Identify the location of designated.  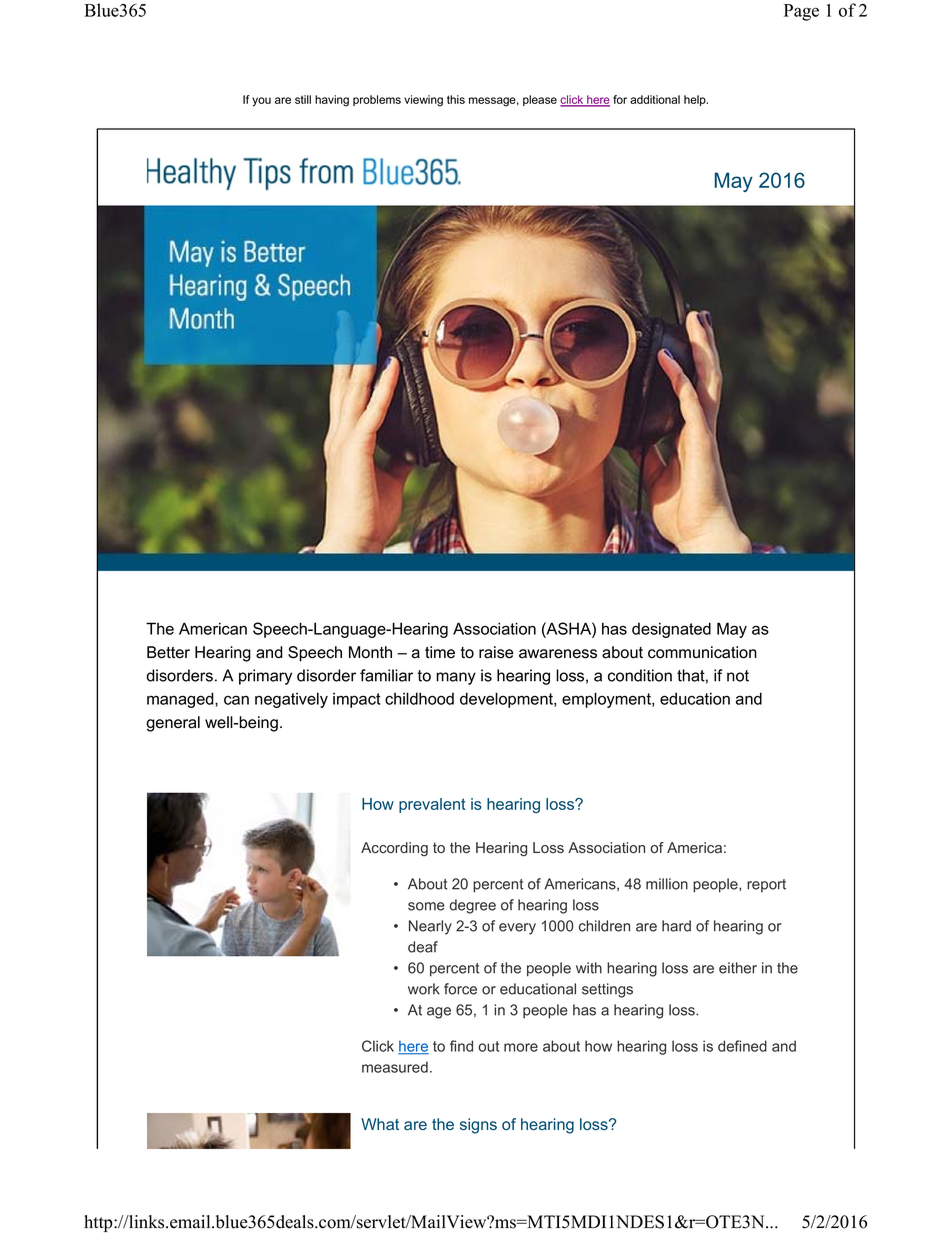
(671, 630).
